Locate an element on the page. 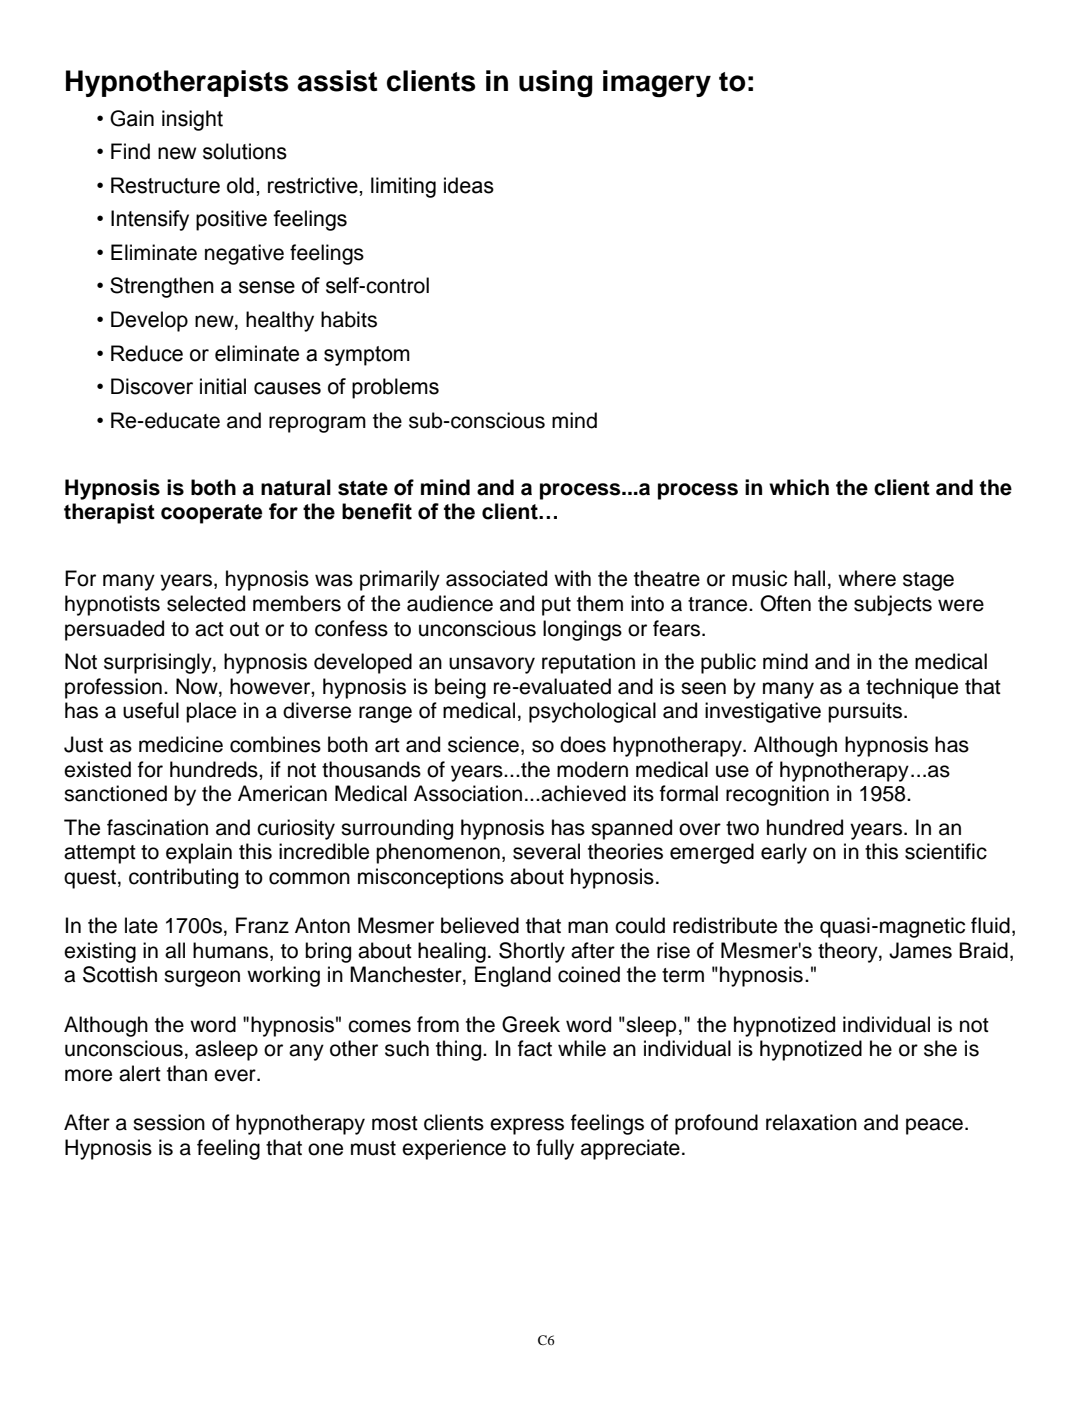 Image resolution: width=1092 pixels, height=1413 pixels. problems is located at coordinates (395, 388).
